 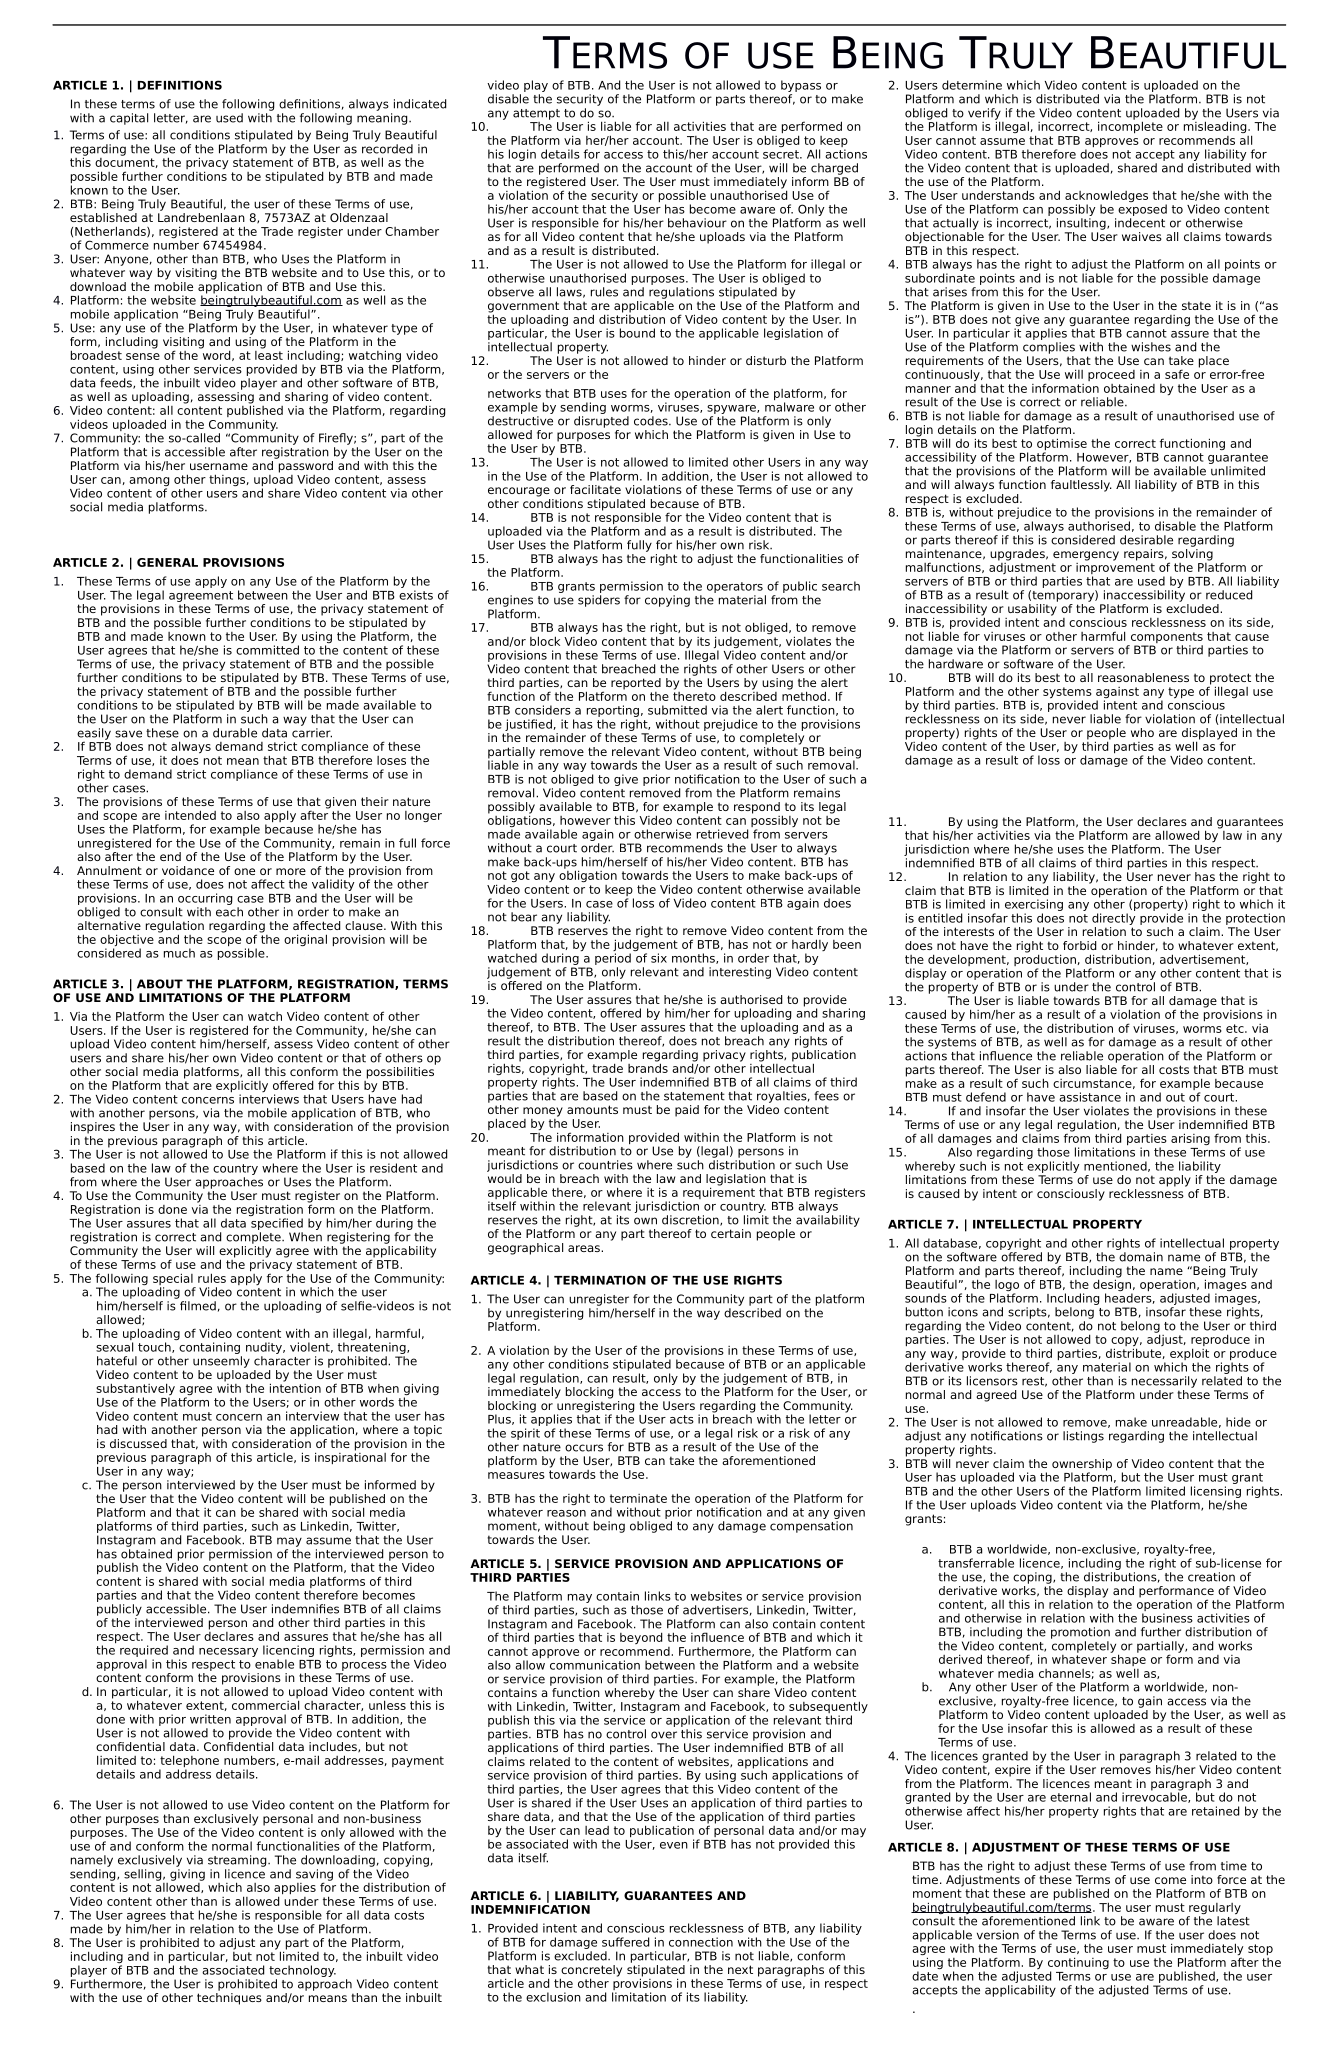 What do you see at coordinates (229, 1999) in the screenshot?
I see `techniques` at bounding box center [229, 1999].
